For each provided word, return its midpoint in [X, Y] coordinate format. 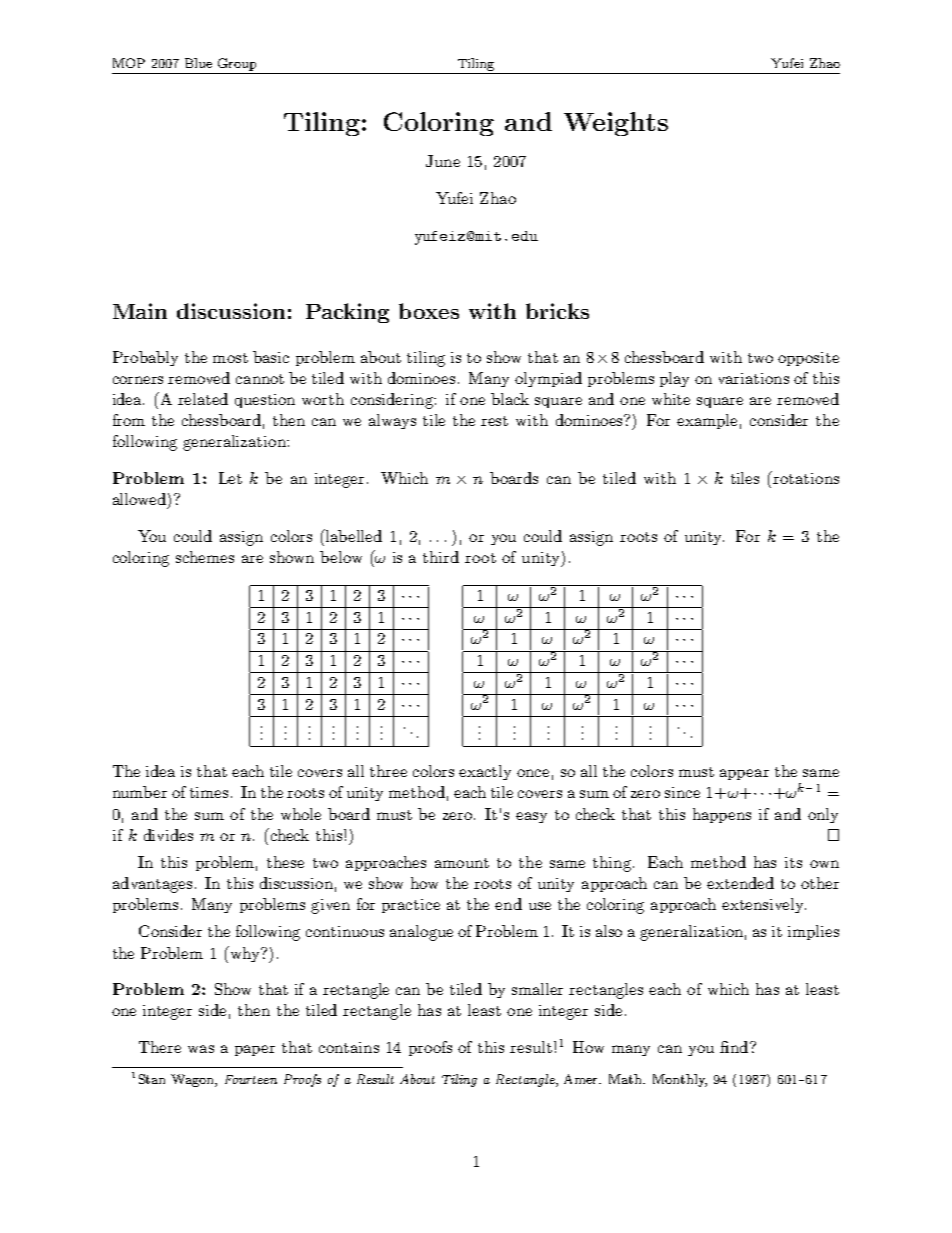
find [735, 1047]
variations [754, 378]
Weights [616, 124]
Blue [198, 63]
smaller [537, 989]
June [443, 161]
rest [494, 421]
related [203, 399]
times [209, 792]
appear [744, 774]
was [201, 1049]
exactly [485, 772]
